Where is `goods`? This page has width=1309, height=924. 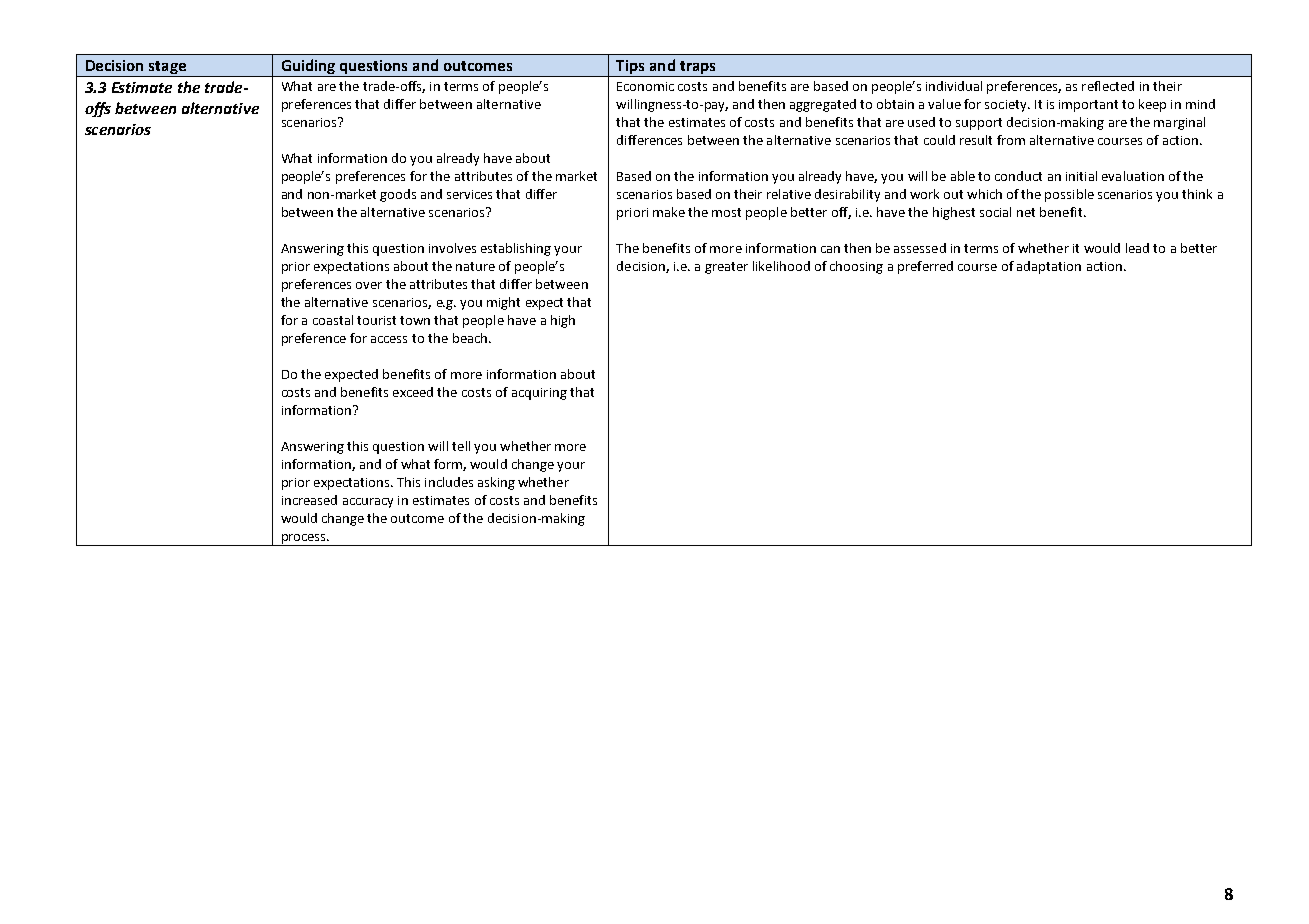 goods is located at coordinates (398, 195).
